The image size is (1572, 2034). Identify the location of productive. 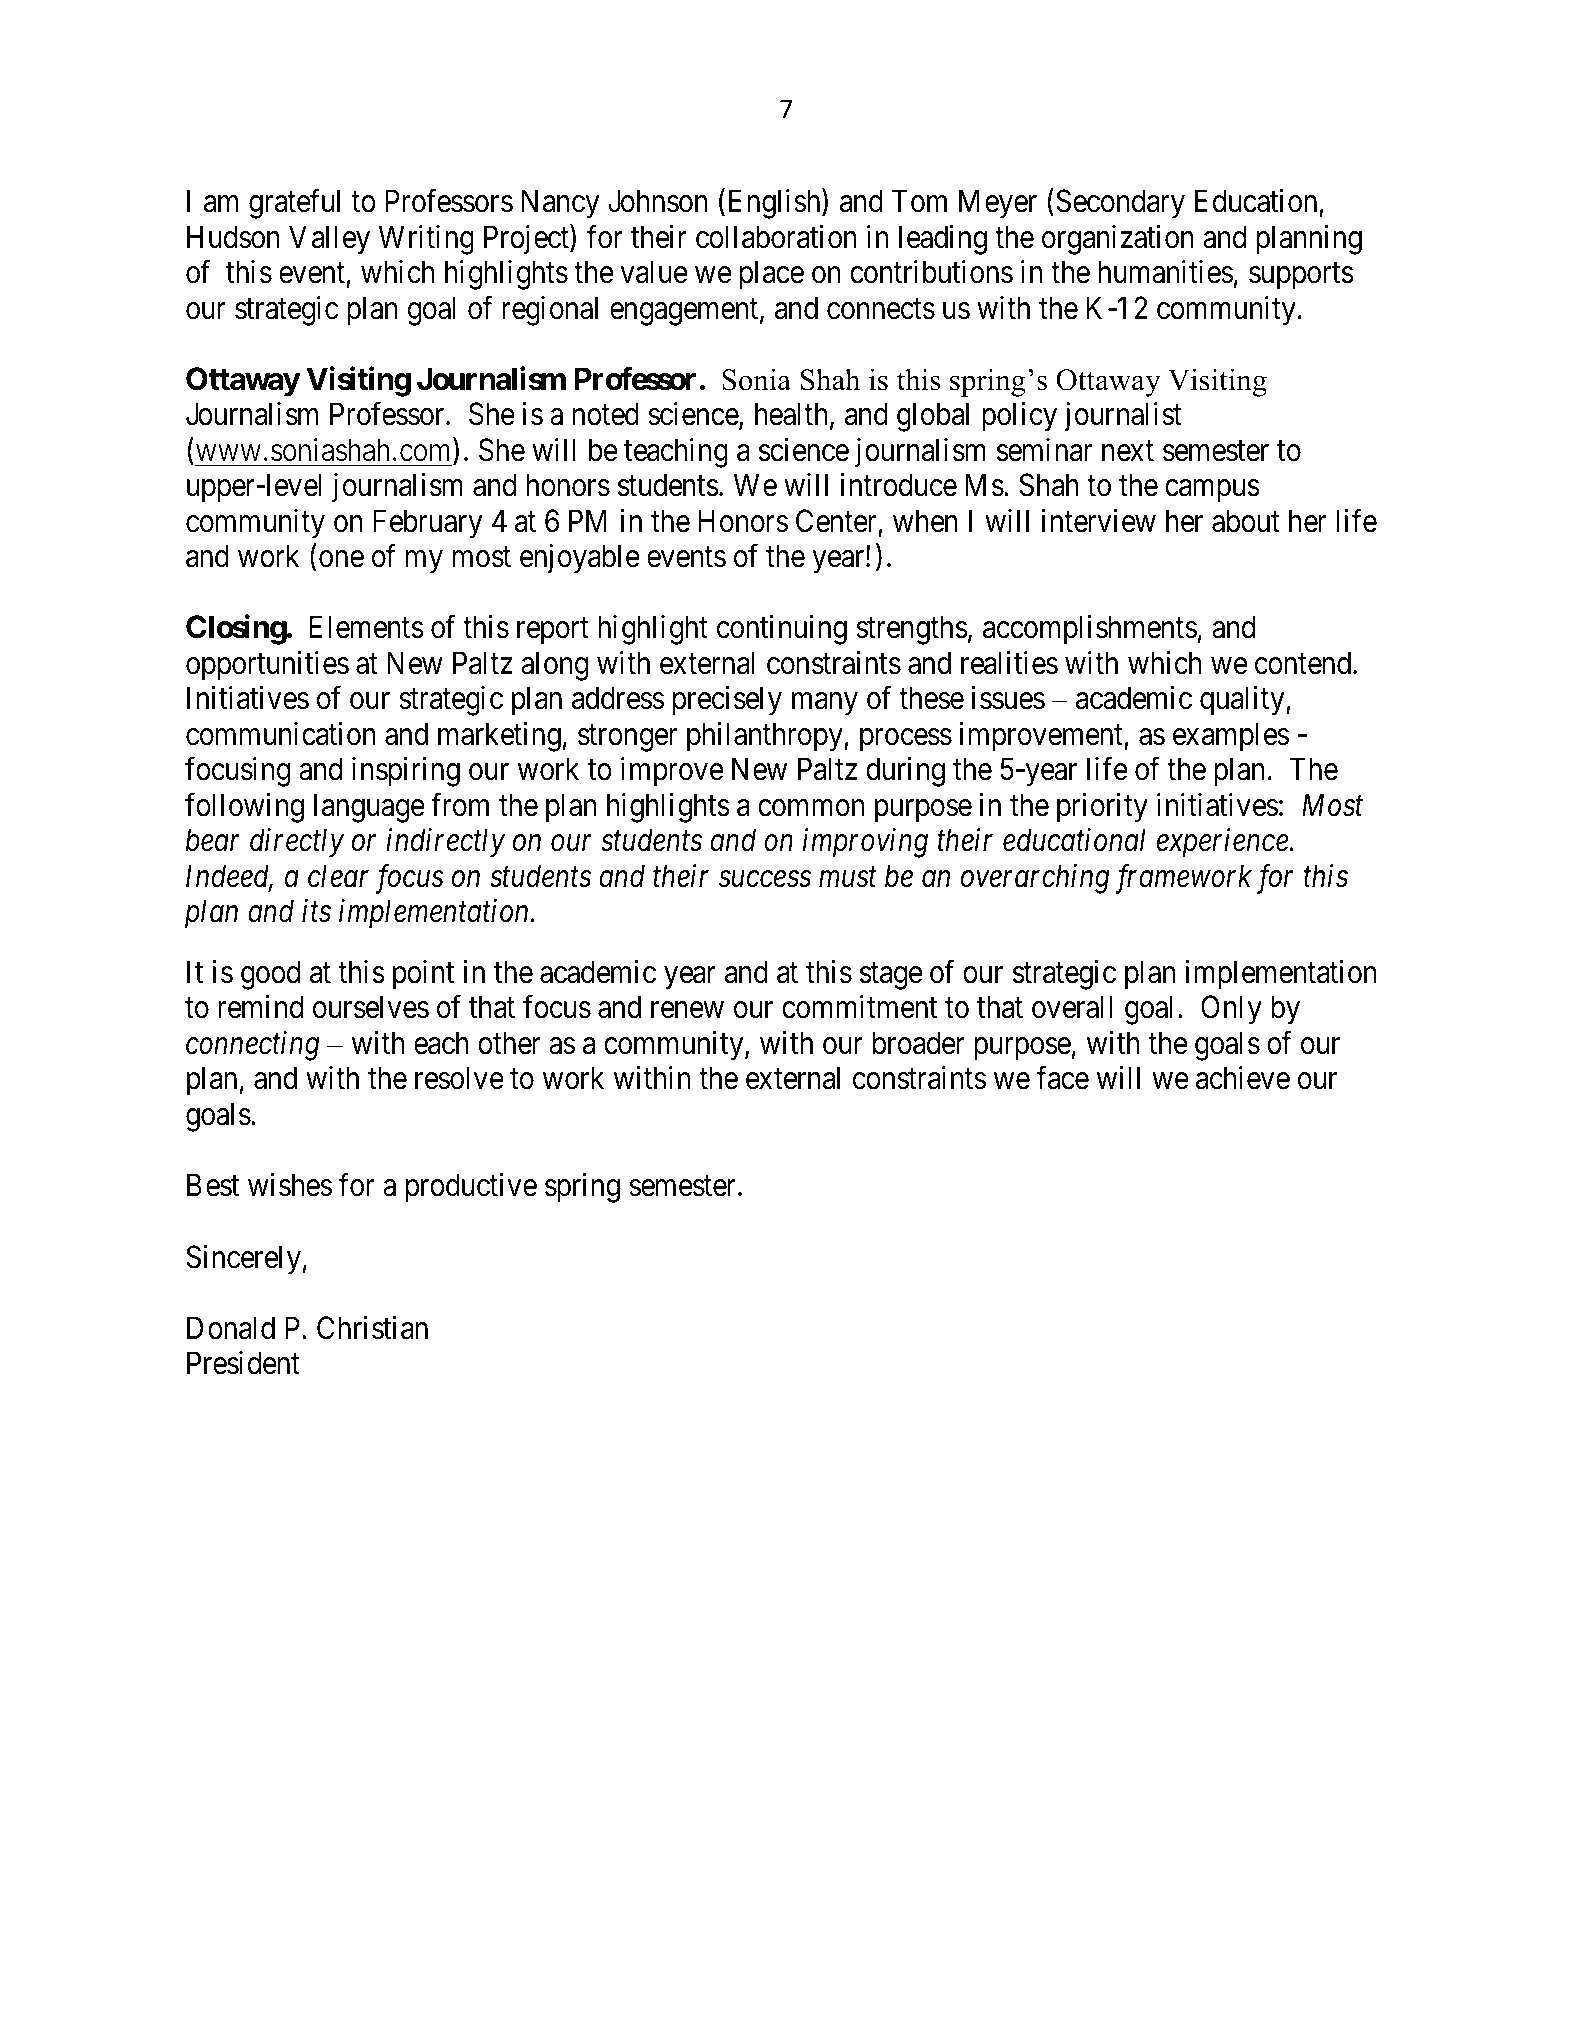
(471, 1188).
